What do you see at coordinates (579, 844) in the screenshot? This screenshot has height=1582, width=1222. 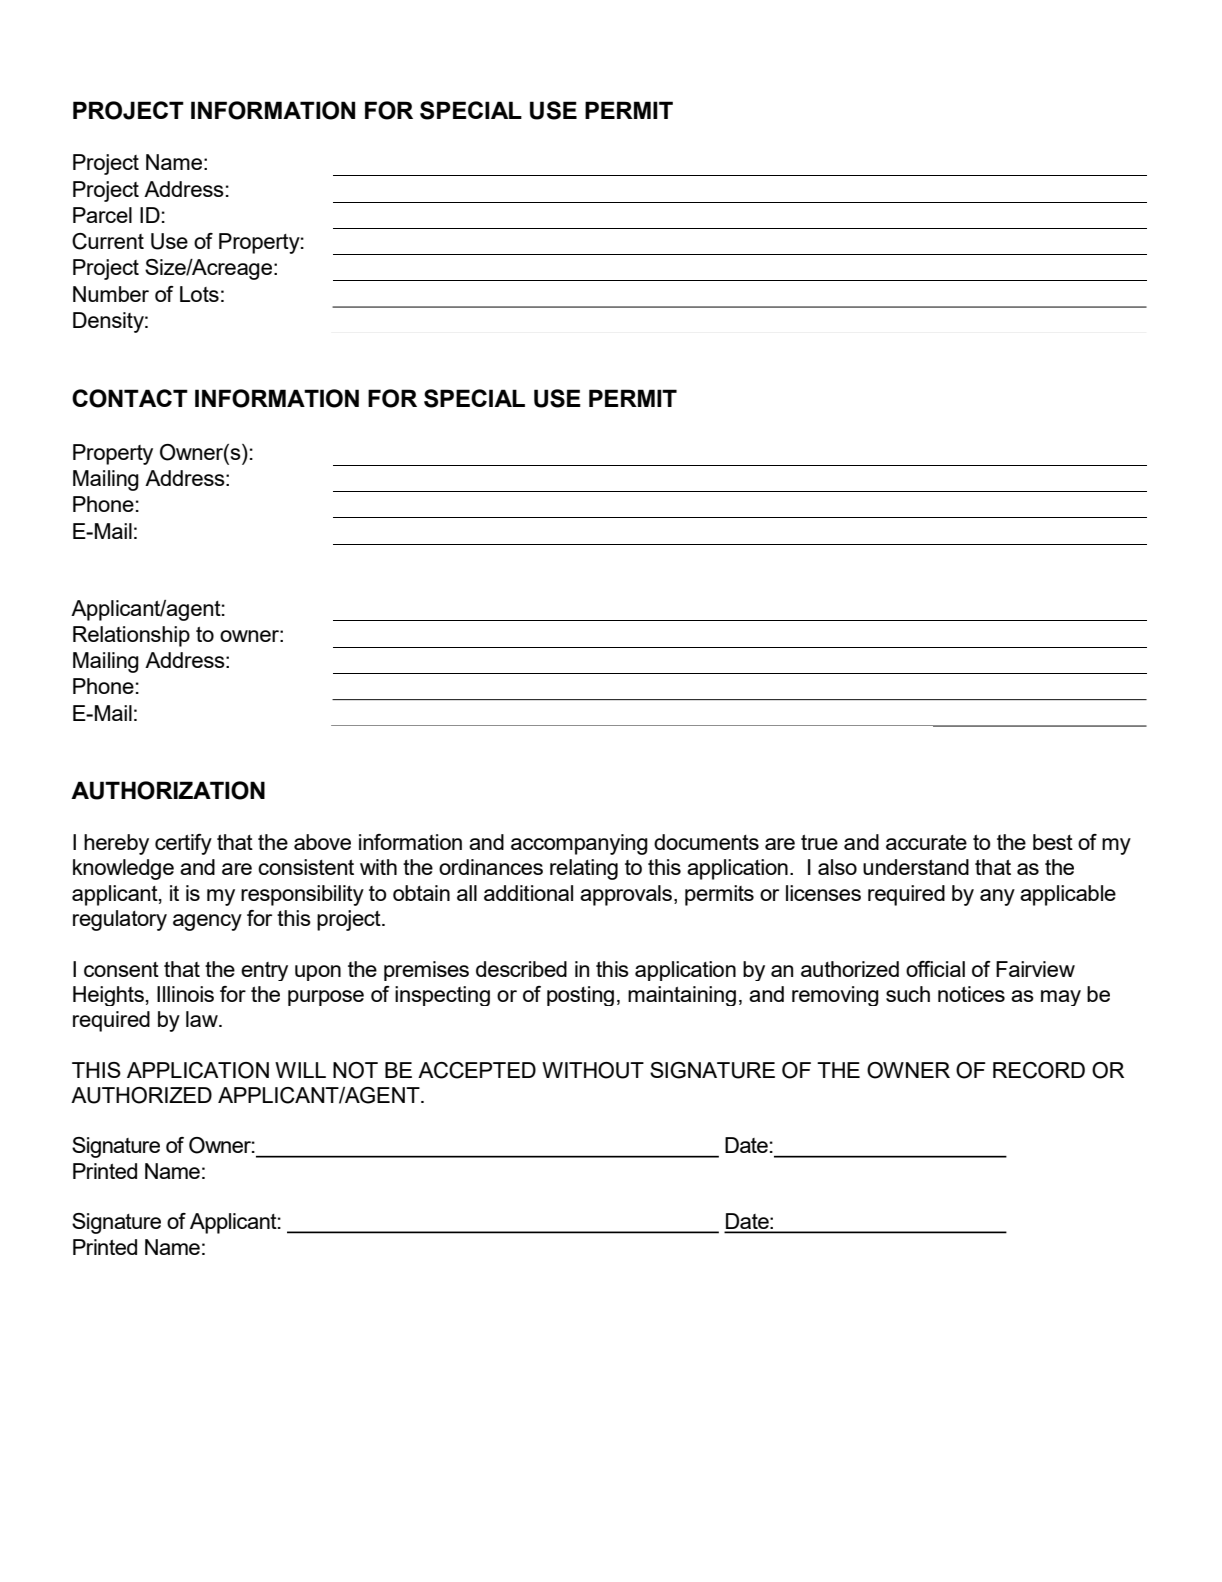 I see `accompanying` at bounding box center [579, 844].
